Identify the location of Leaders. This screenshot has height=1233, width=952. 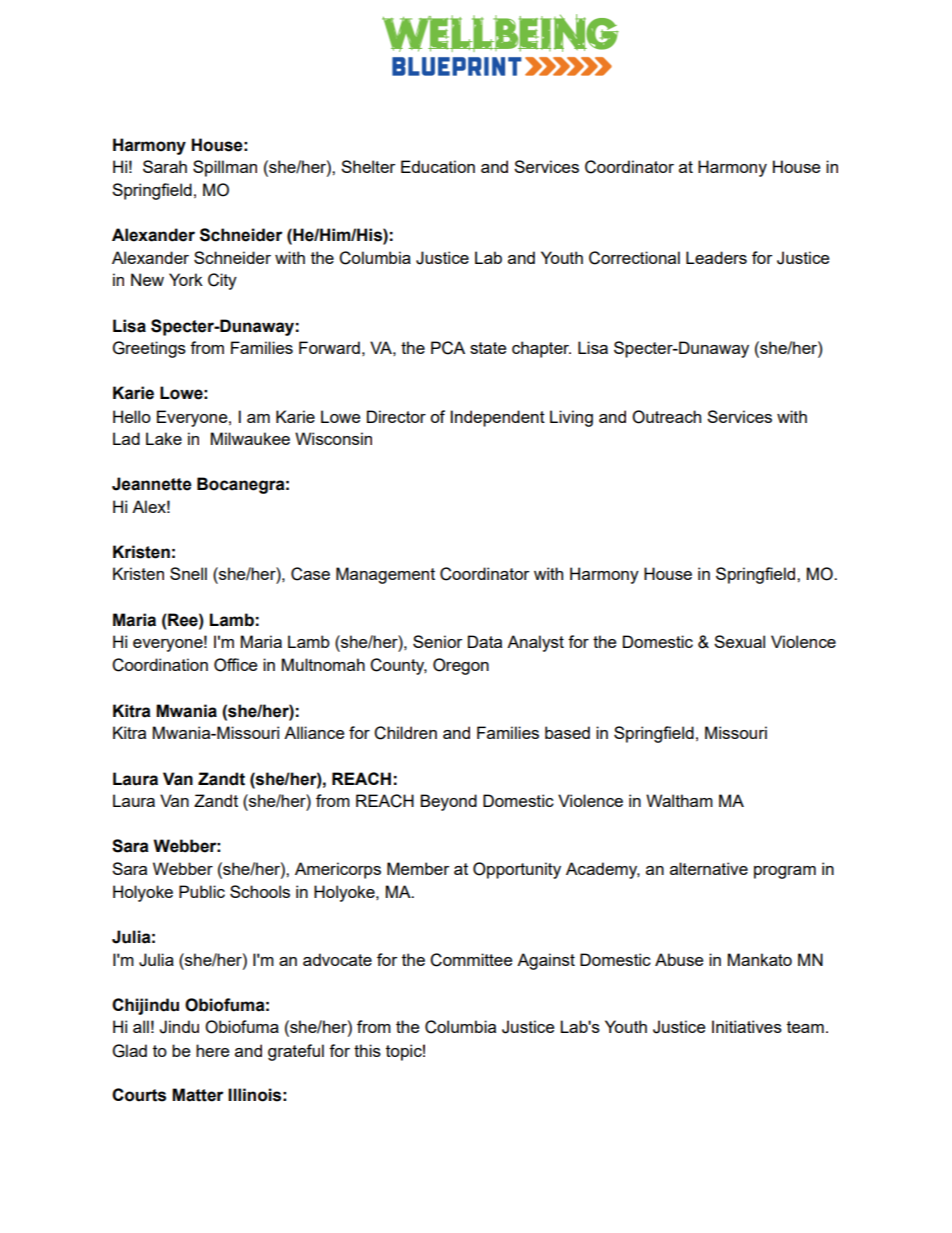
(716, 257).
